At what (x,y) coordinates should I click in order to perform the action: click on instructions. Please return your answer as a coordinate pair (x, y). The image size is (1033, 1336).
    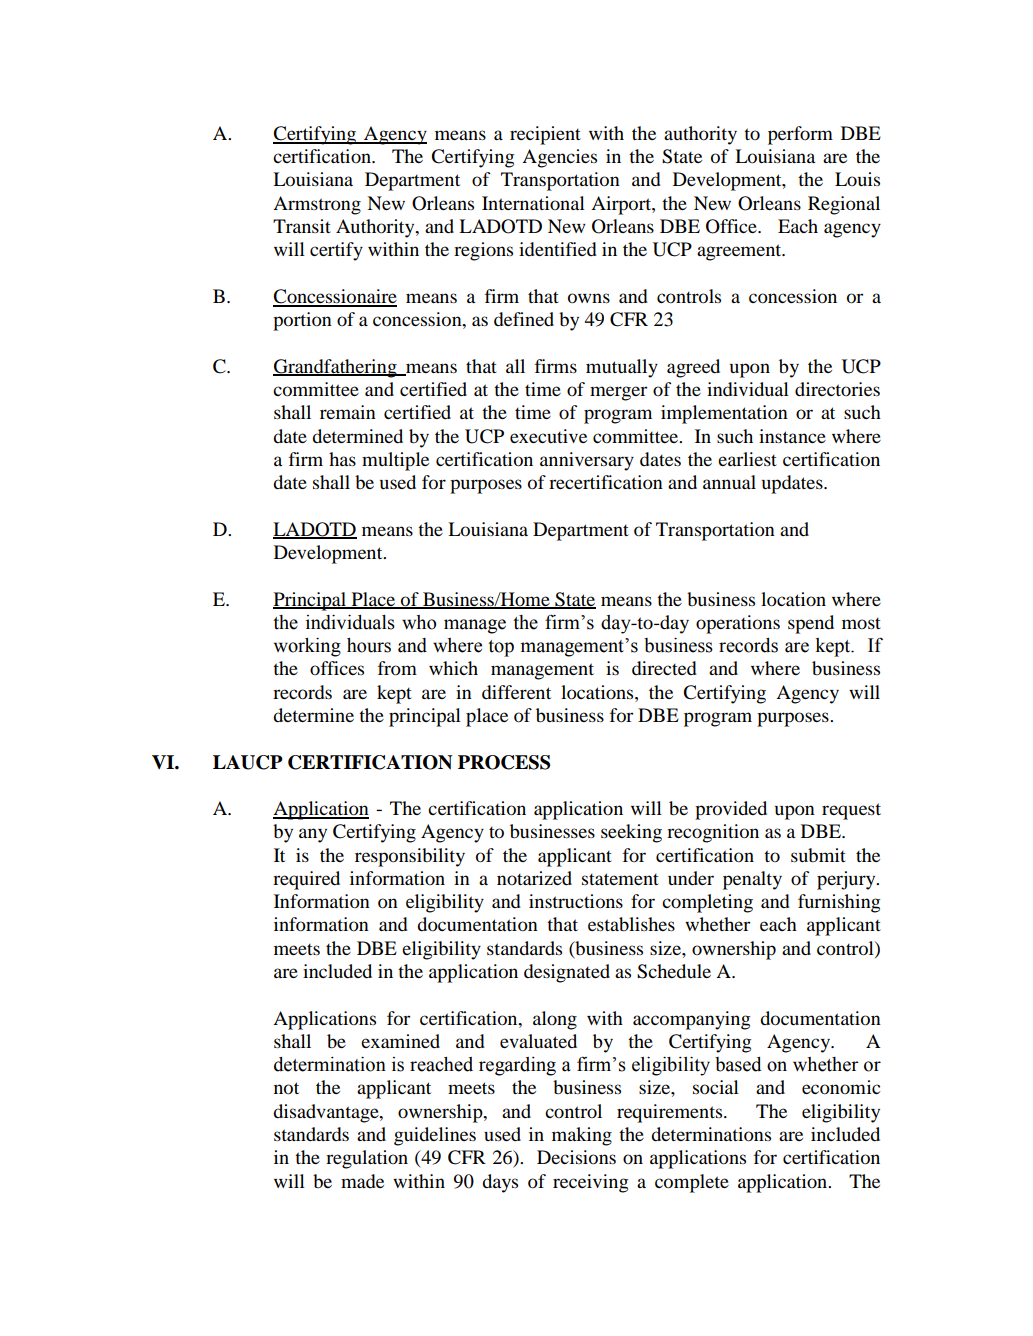
    Looking at the image, I should click on (576, 901).
